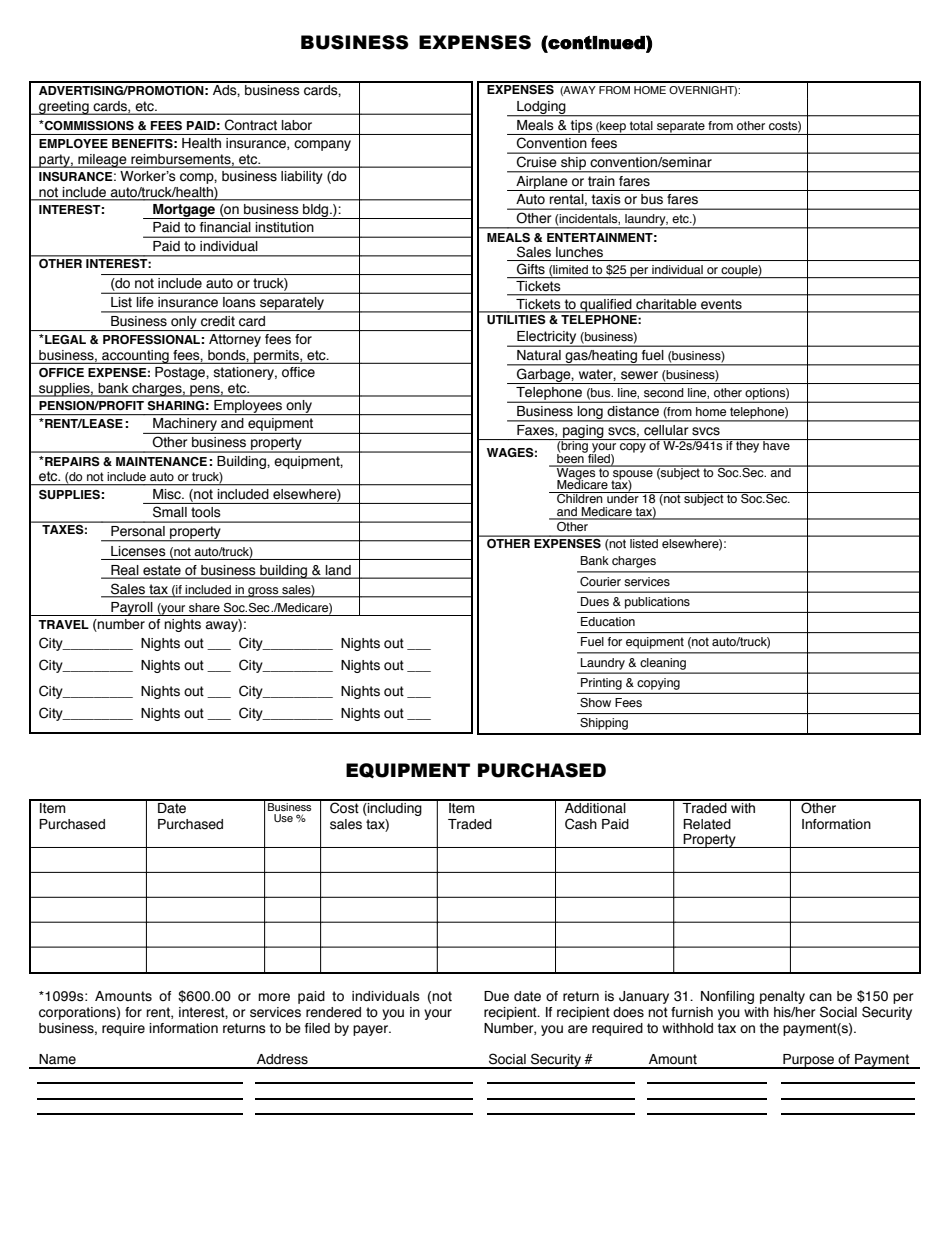 The image size is (952, 1233). Describe the element at coordinates (57, 1059) in the page. I see `Name` at that location.
